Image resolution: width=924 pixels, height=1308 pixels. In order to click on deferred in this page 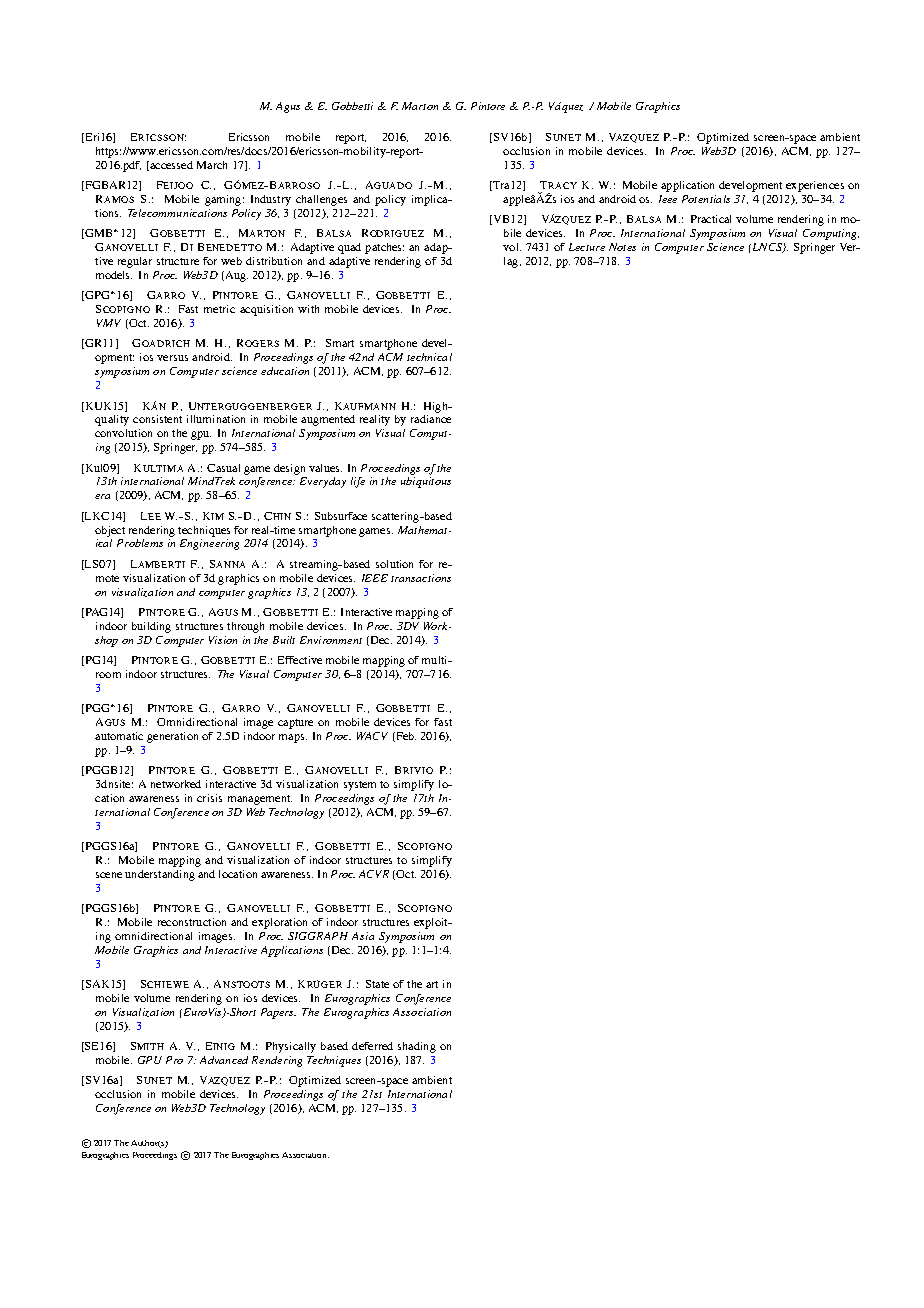, I will do `click(372, 1046)`.
